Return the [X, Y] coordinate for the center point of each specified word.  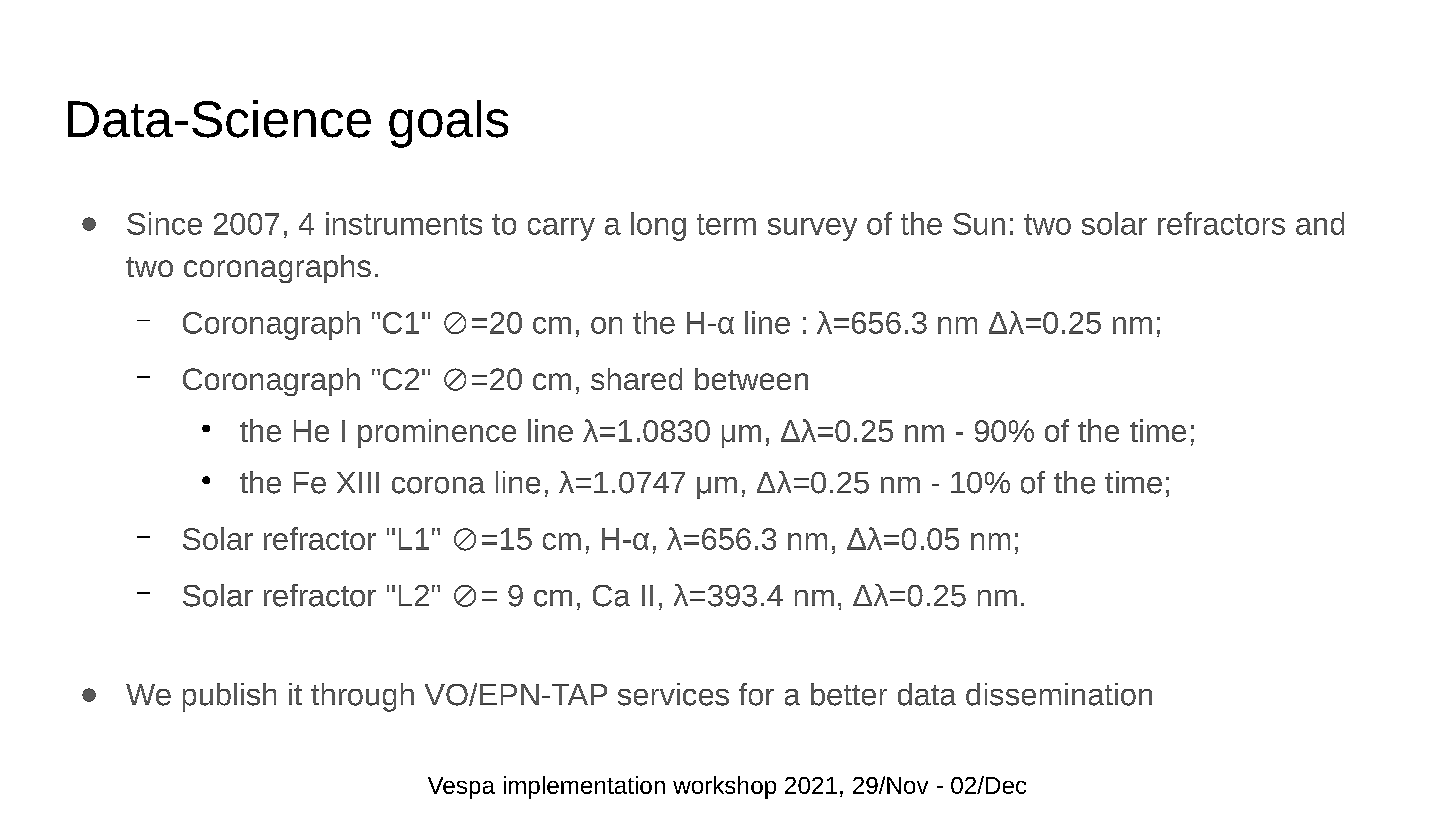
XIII [358, 482]
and [1320, 223]
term [726, 224]
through [362, 697]
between [751, 379]
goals [448, 124]
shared [636, 379]
